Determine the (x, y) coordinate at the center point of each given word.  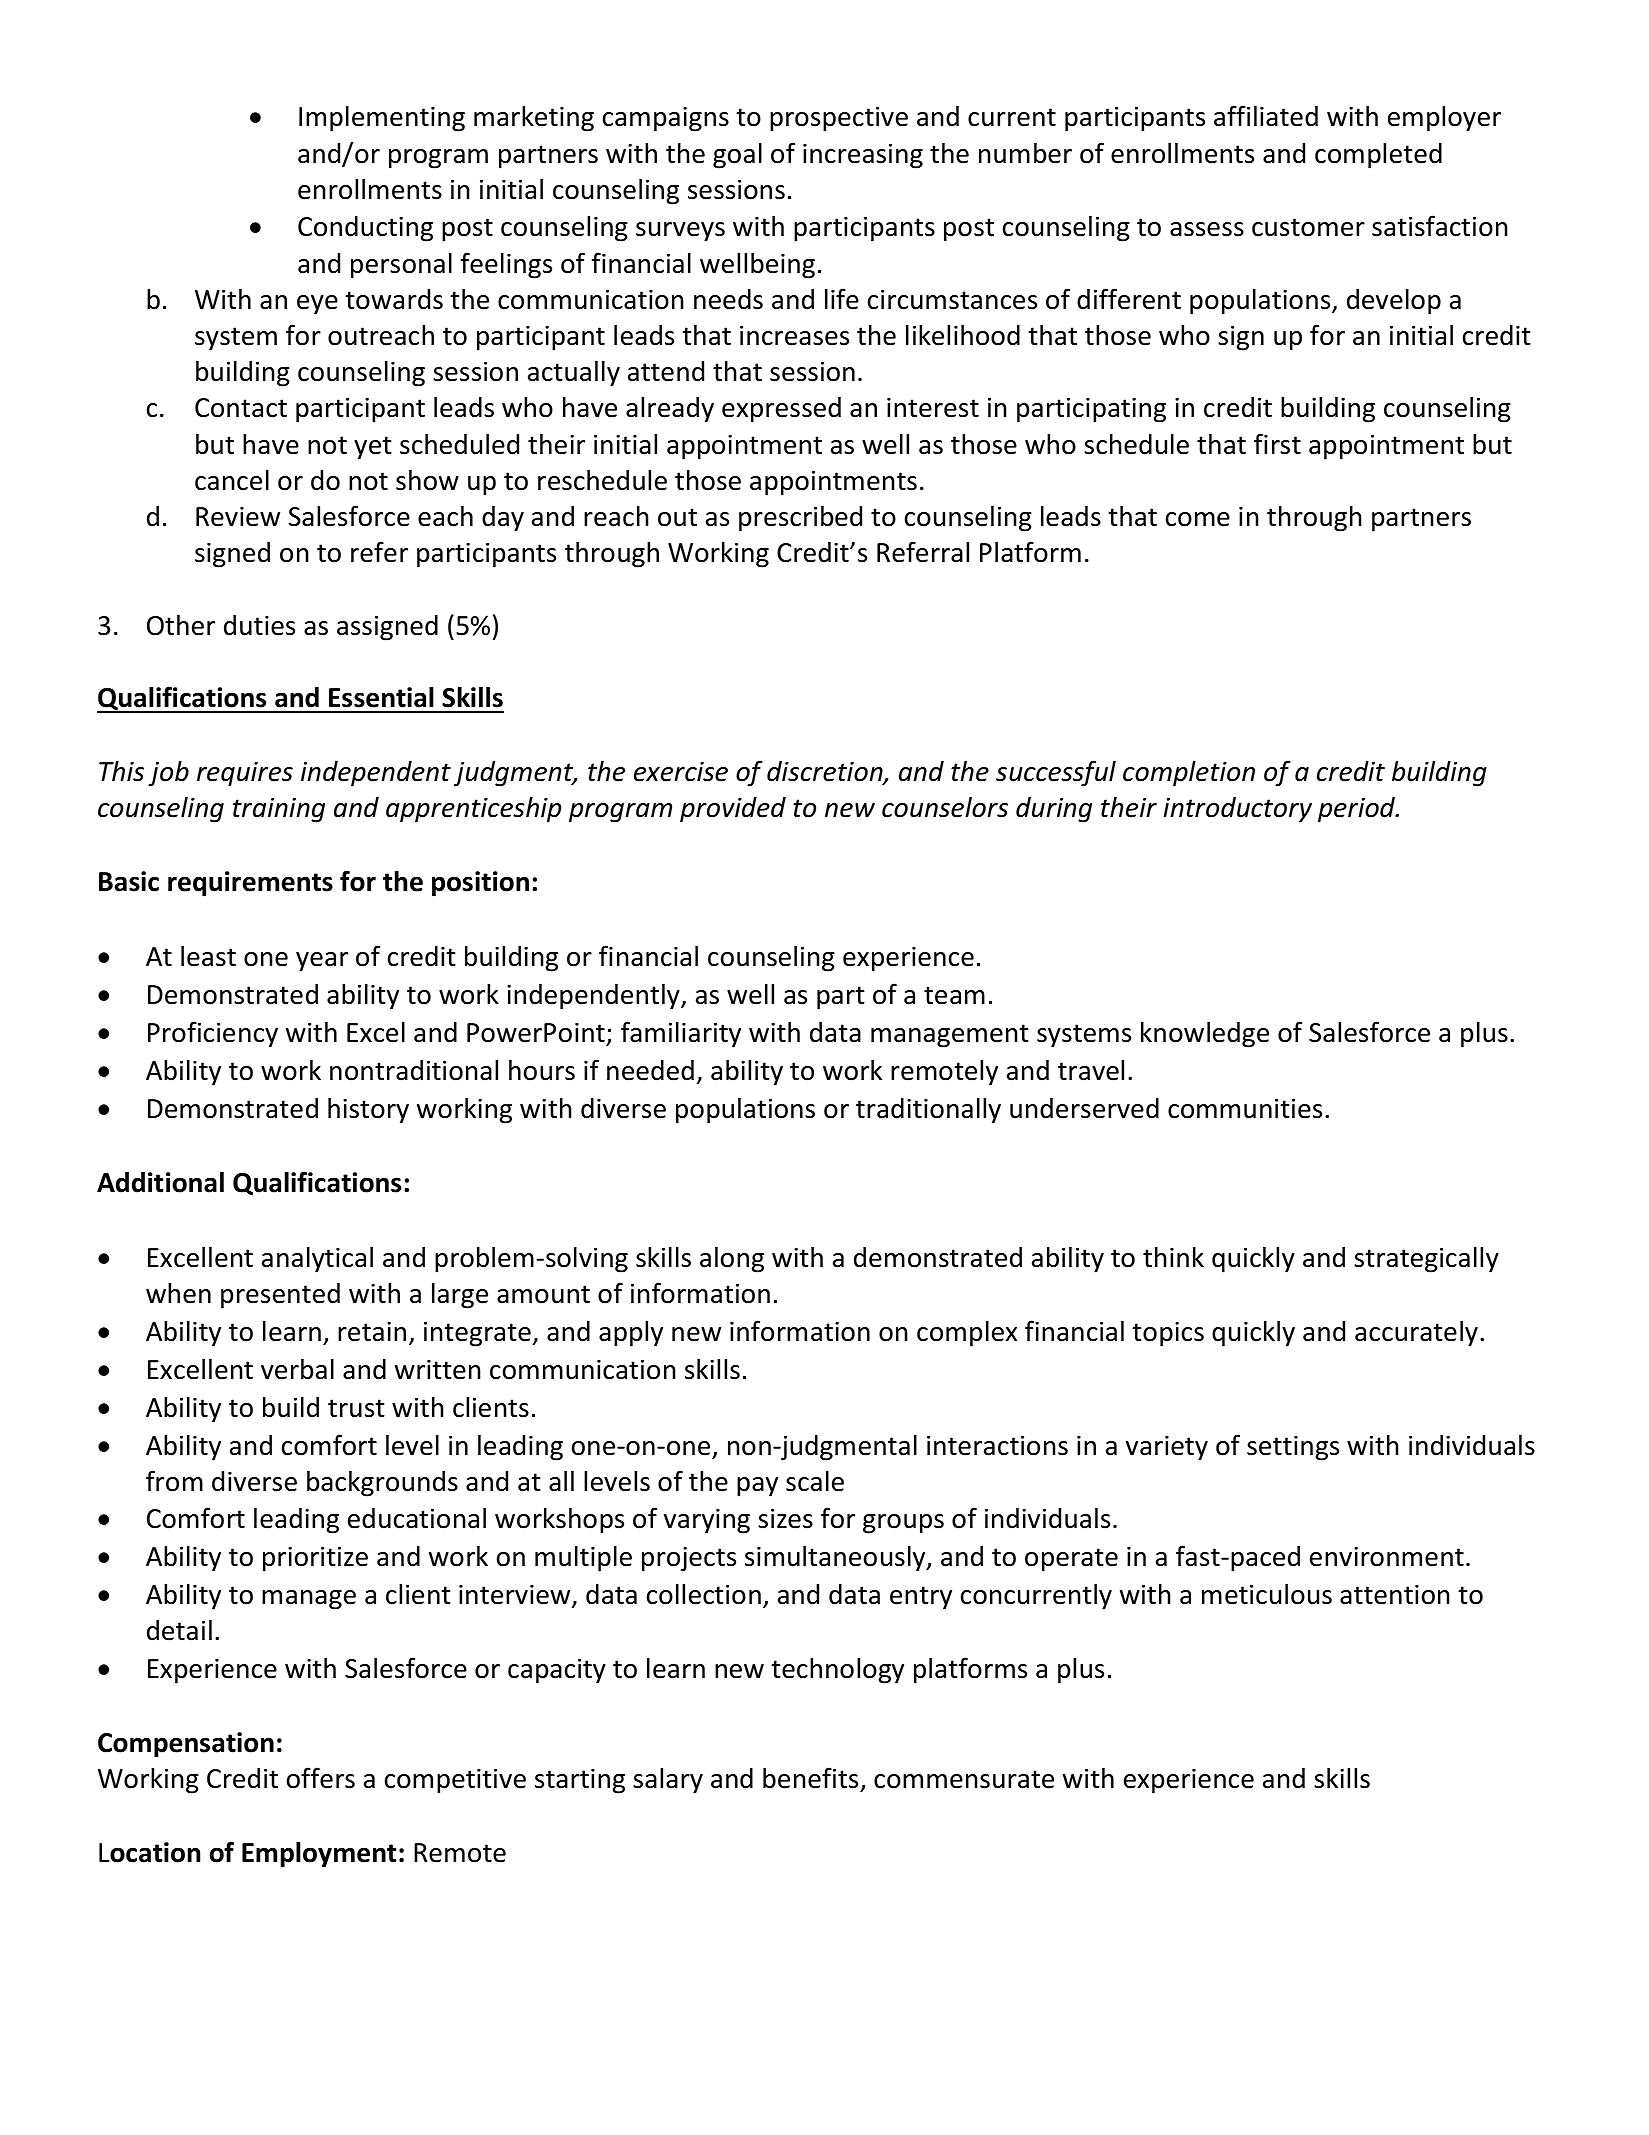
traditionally (928, 1111)
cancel (232, 480)
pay (757, 1487)
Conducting (365, 229)
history (368, 1111)
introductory (1237, 810)
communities (1245, 1108)
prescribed (800, 519)
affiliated (1266, 116)
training (279, 810)
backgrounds (382, 1484)
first (1277, 444)
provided (733, 810)
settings (1293, 1448)
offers (321, 1778)
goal (737, 156)
